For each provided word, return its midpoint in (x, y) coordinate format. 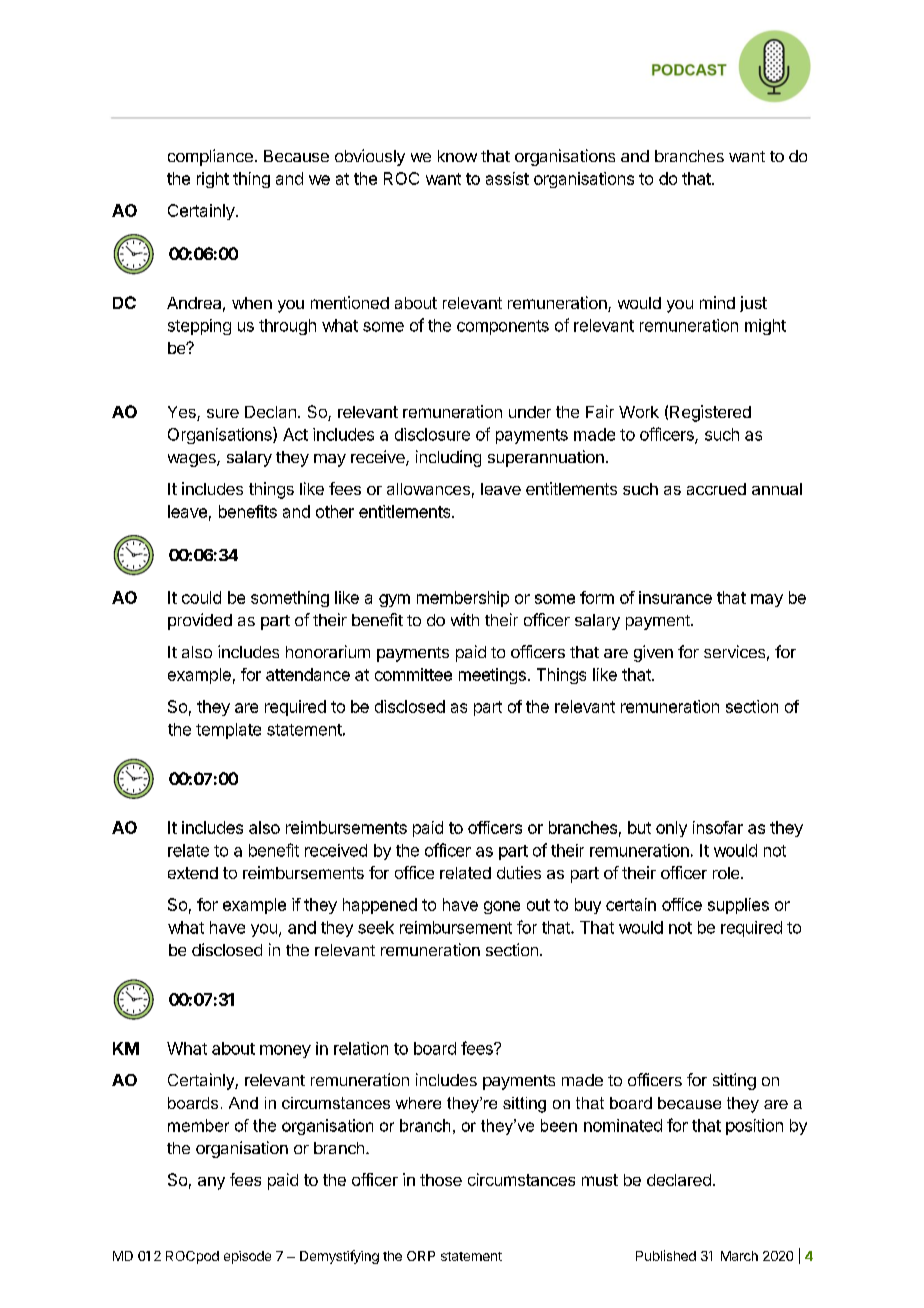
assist (507, 178)
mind (717, 302)
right (213, 180)
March (739, 1256)
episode (247, 1257)
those (441, 1180)
